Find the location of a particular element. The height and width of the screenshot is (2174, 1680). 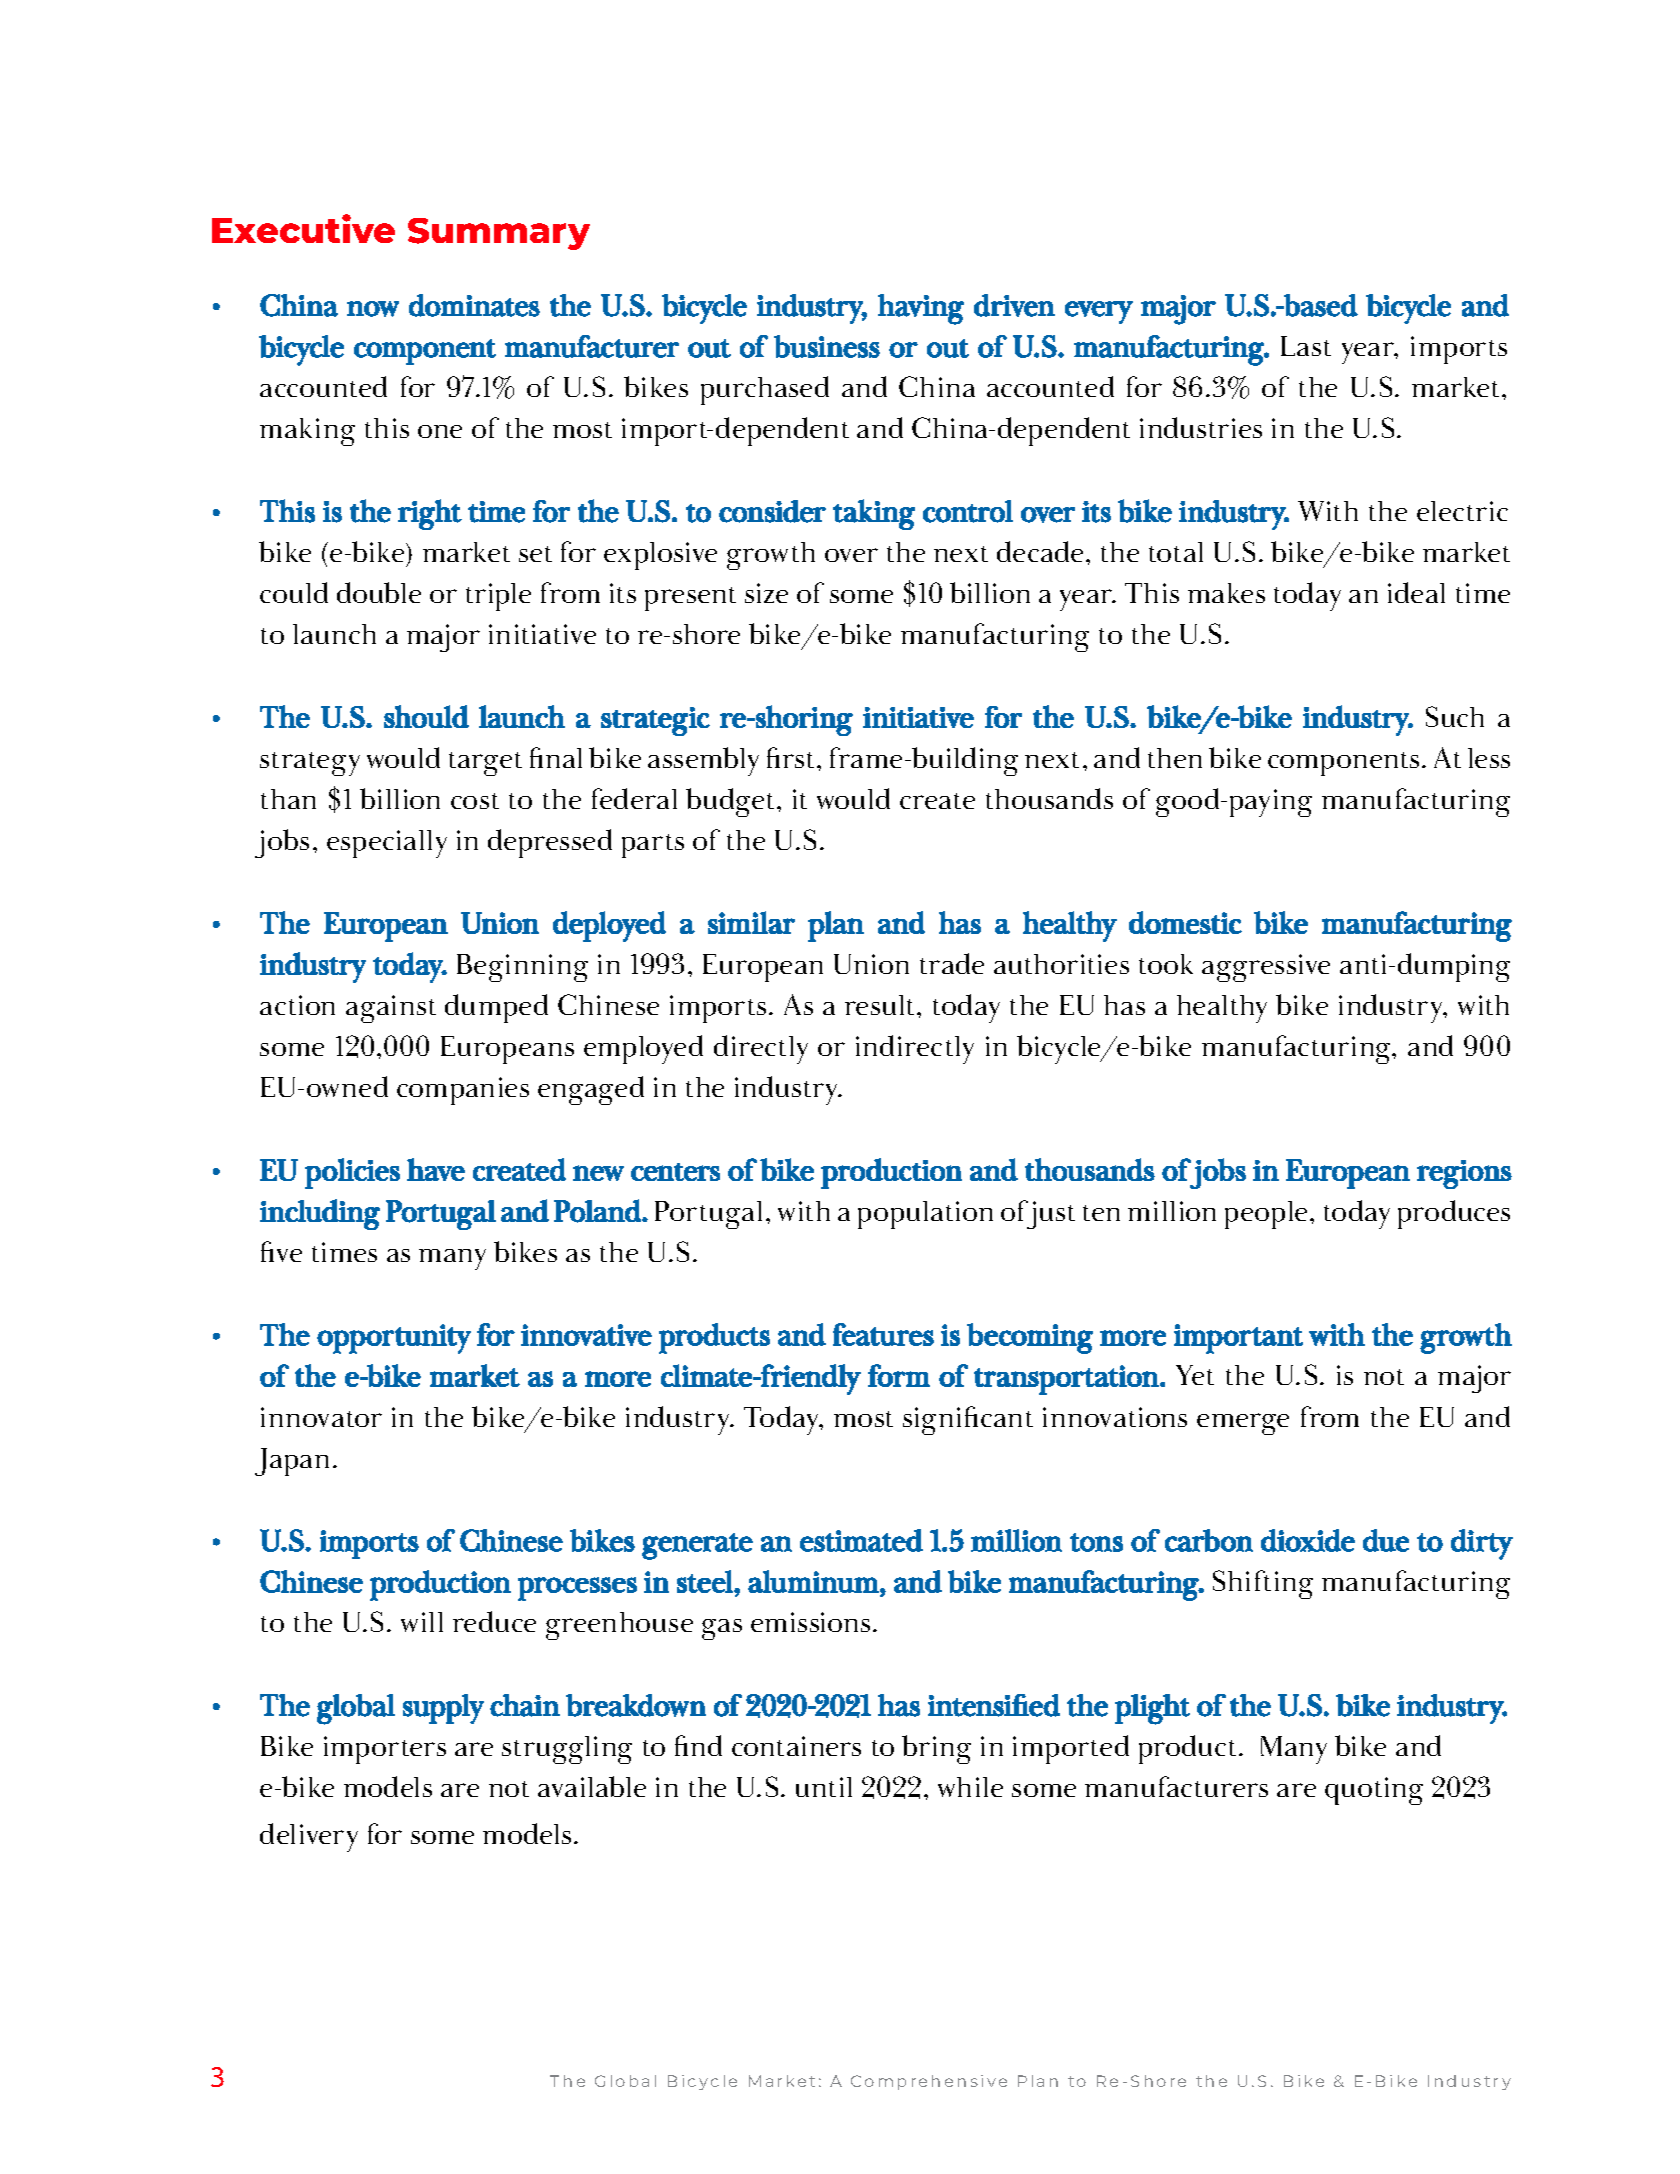

Comprehensive is located at coordinates (929, 2082).
